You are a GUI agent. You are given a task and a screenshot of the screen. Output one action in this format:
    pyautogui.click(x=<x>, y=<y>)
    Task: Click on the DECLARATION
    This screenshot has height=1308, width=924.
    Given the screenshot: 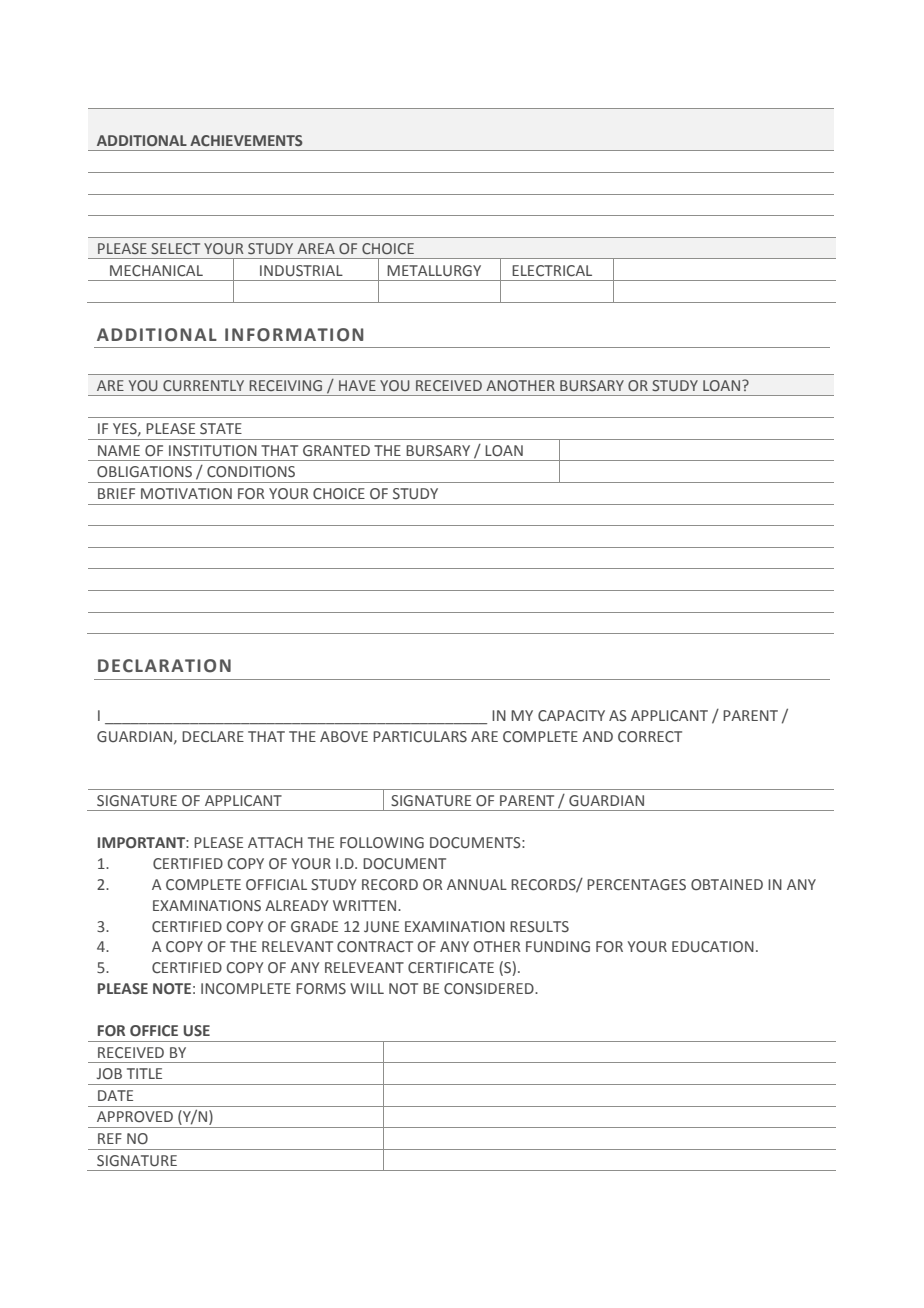 What is the action you would take?
    pyautogui.click(x=164, y=666)
